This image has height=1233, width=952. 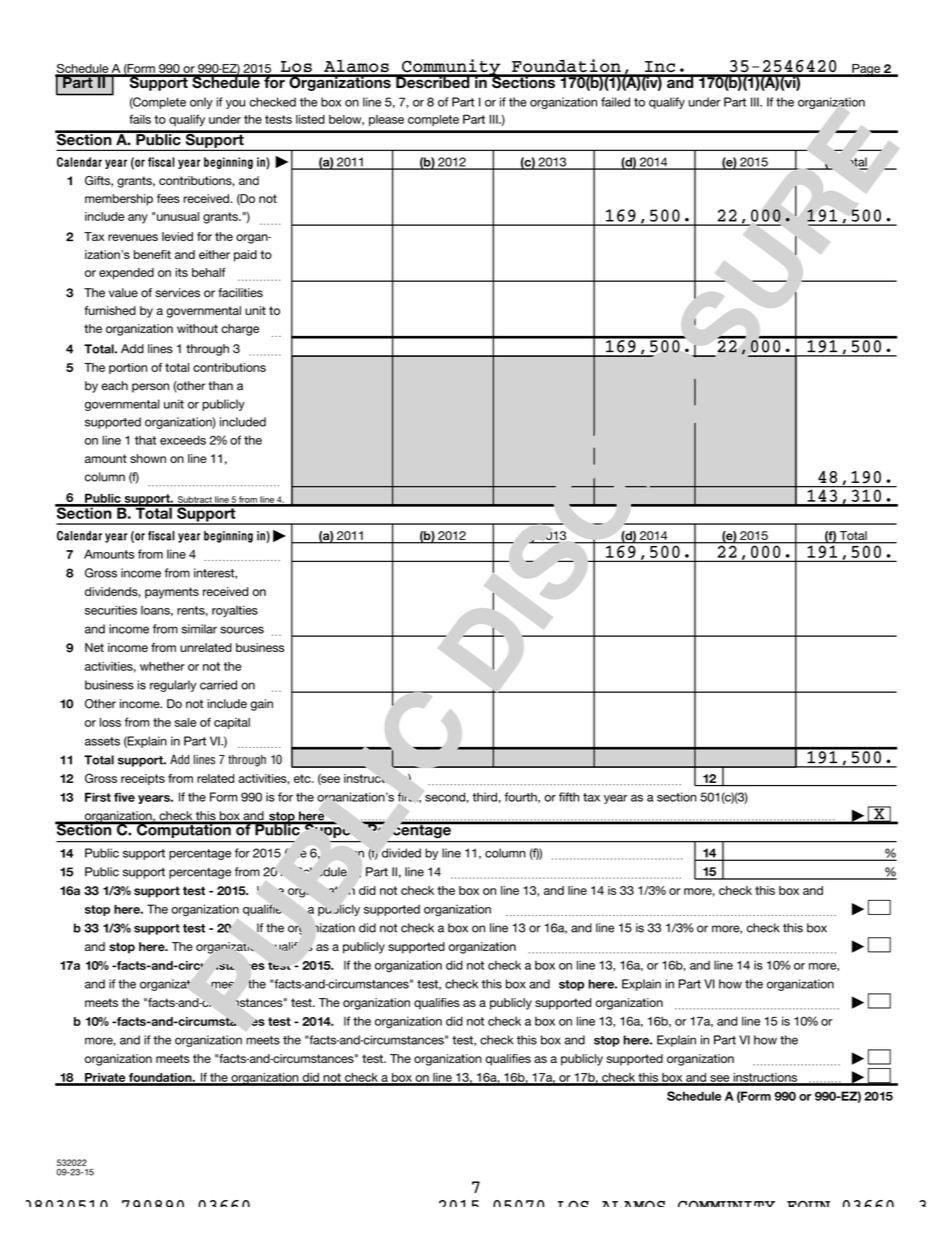 I want to click on facilities, so click(x=240, y=293).
